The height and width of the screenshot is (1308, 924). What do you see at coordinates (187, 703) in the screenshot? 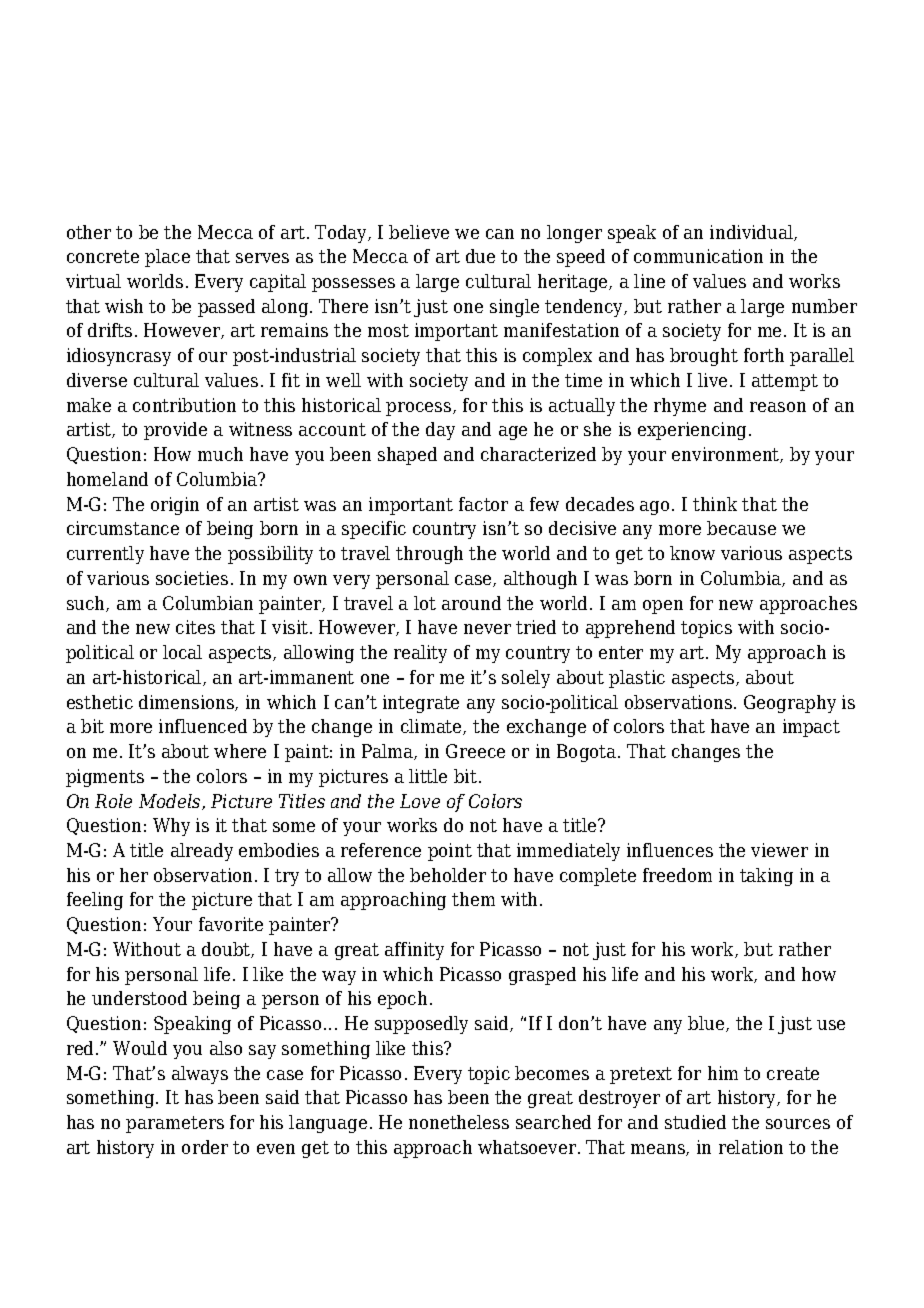
I see `dimensions` at bounding box center [187, 703].
